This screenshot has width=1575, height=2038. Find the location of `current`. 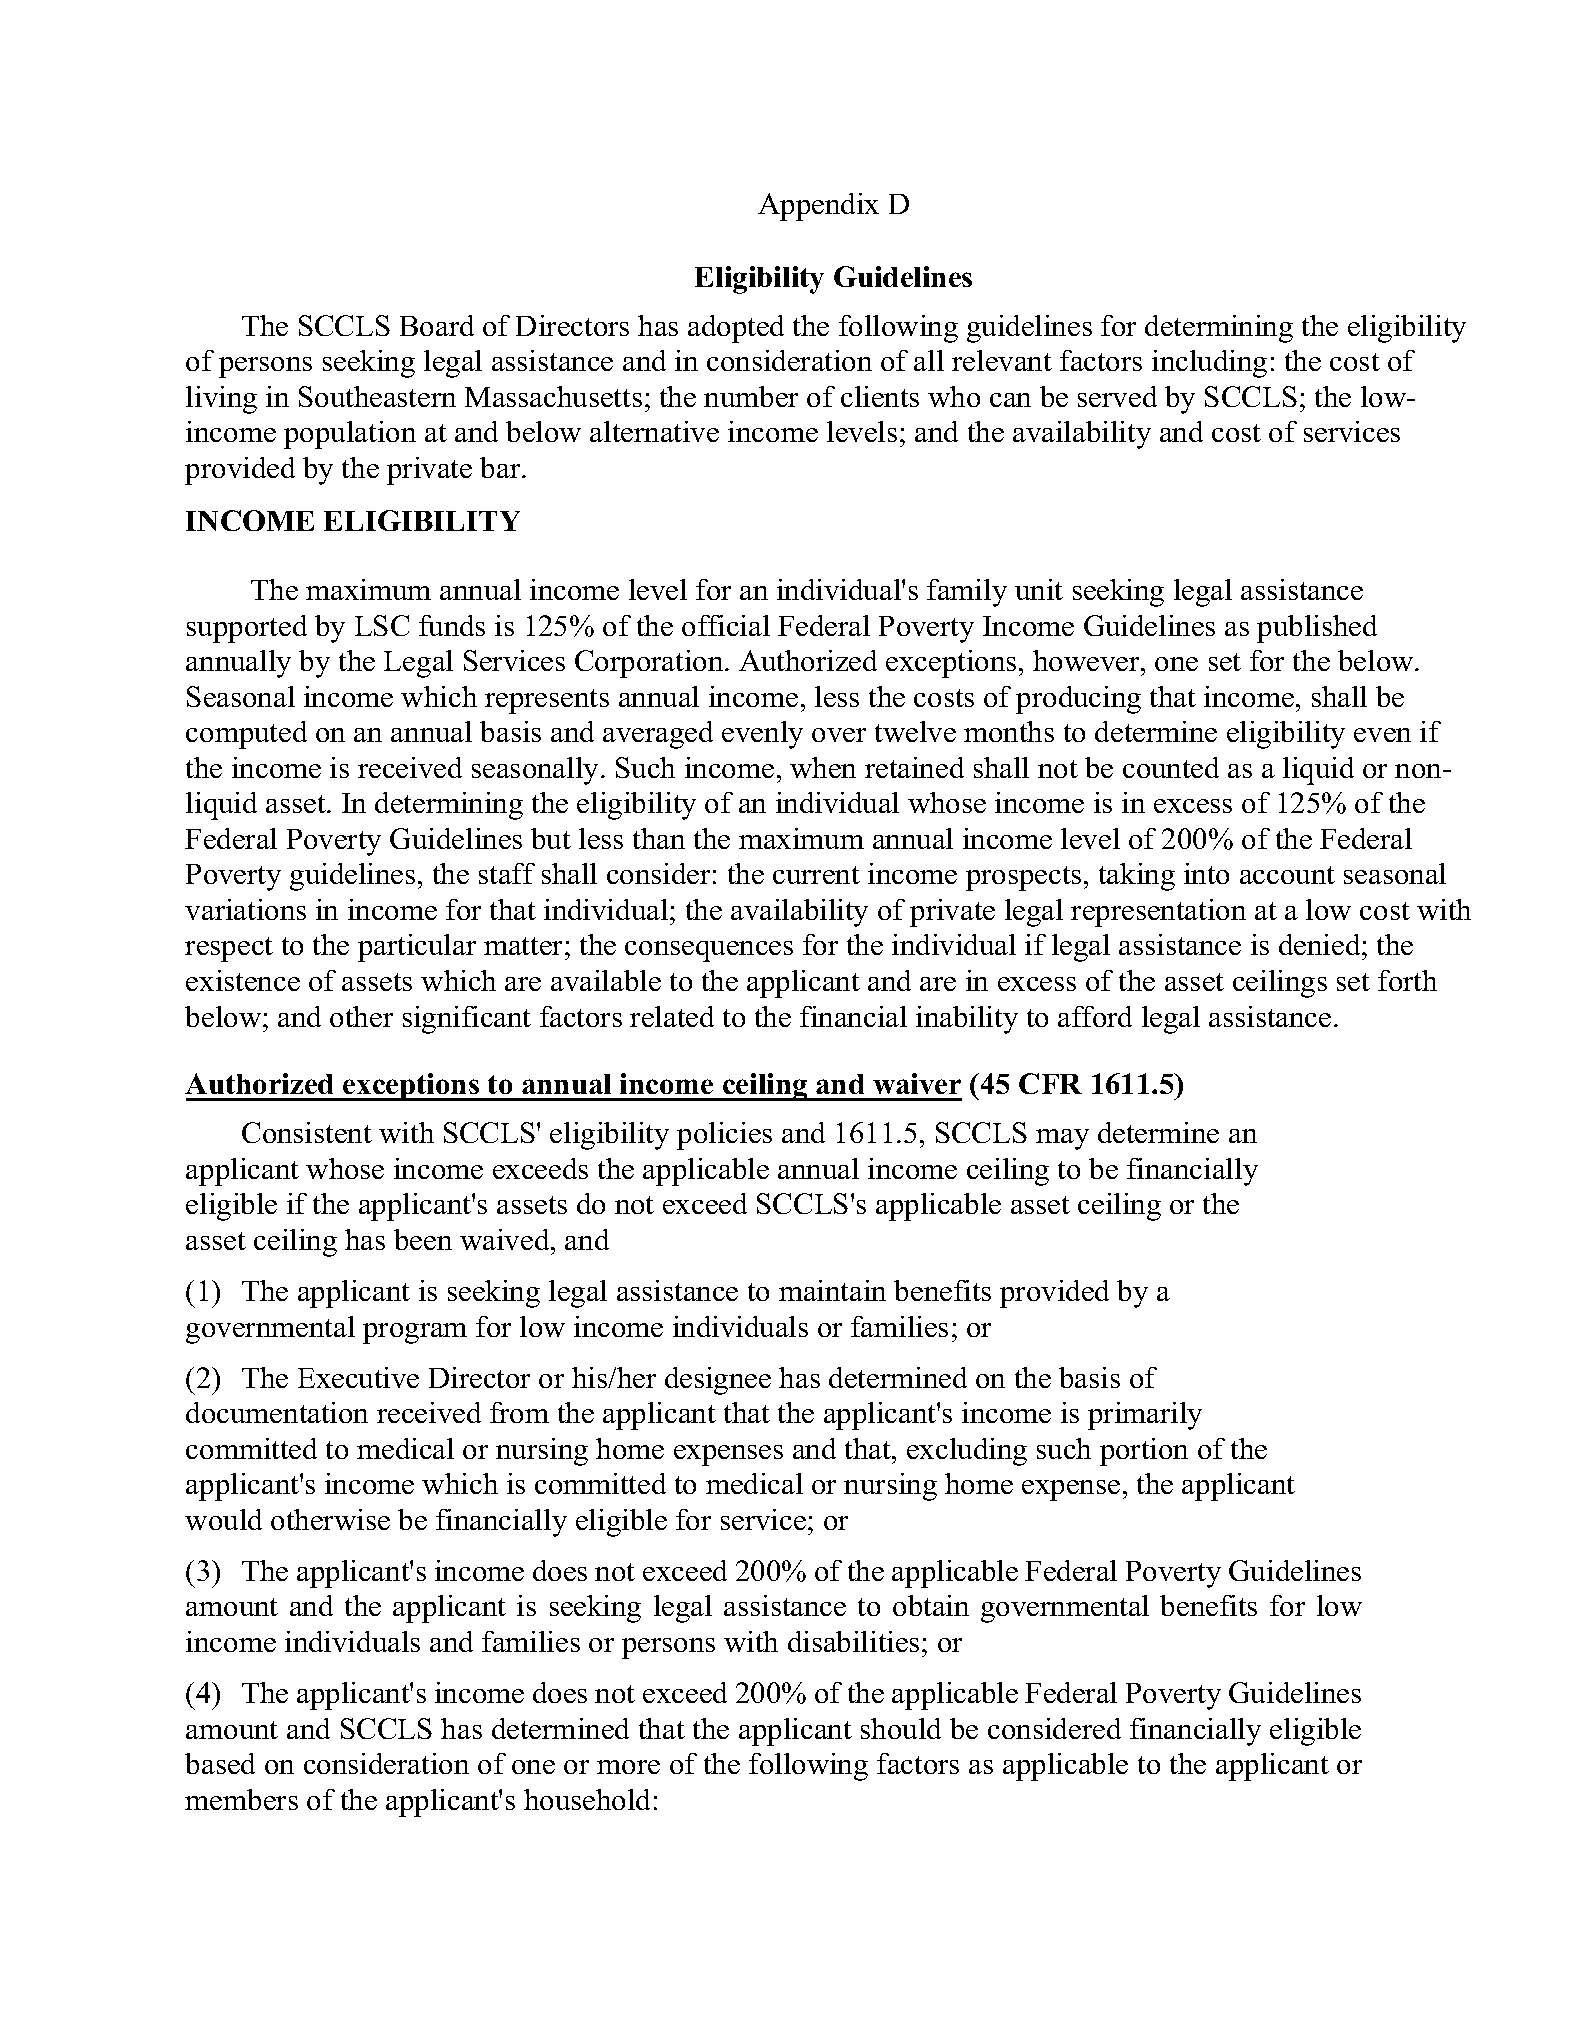

current is located at coordinates (816, 875).
